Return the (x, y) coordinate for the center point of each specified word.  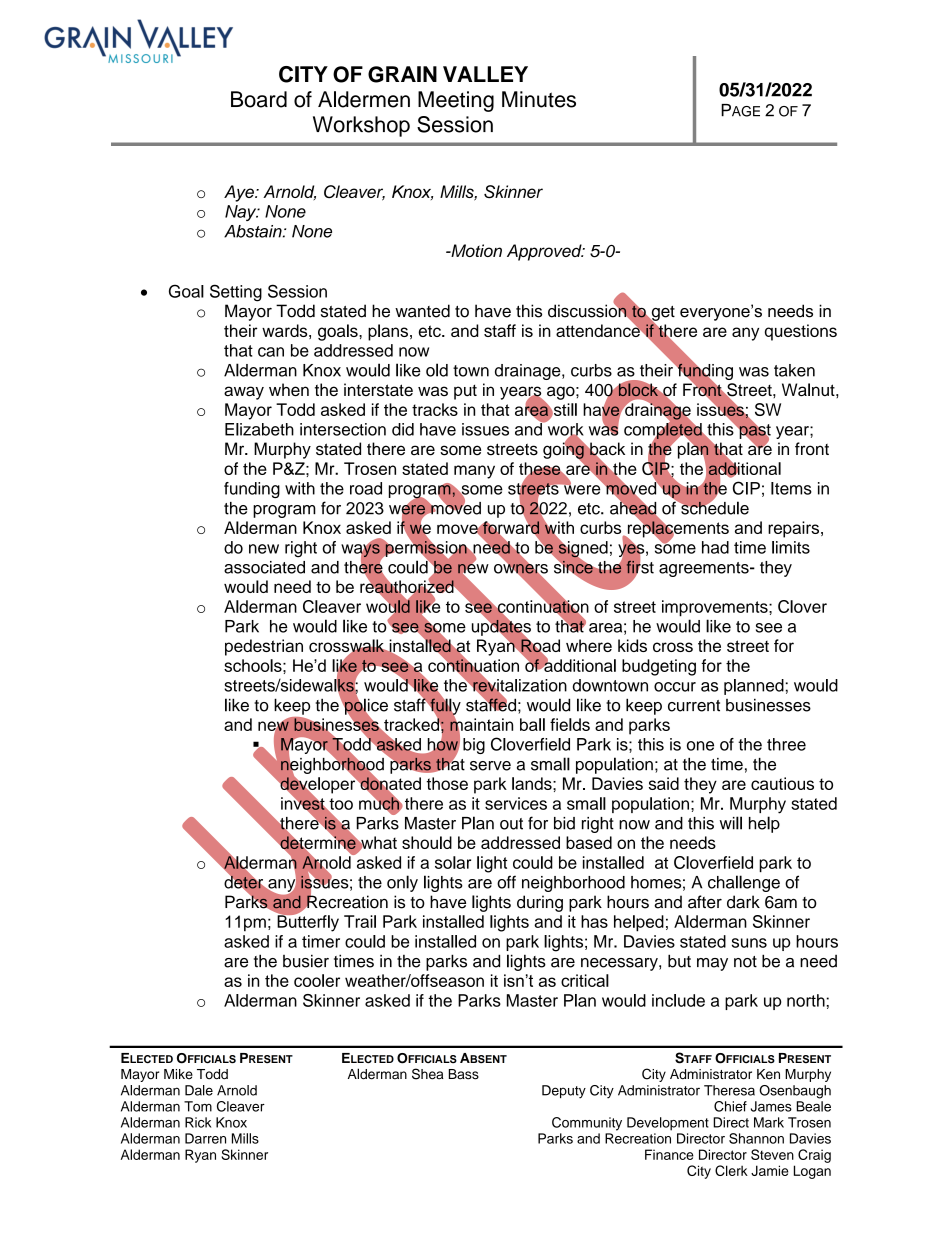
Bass (464, 1074)
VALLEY (485, 74)
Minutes (539, 99)
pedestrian (264, 647)
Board (259, 99)
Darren (205, 1138)
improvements (716, 608)
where (589, 645)
